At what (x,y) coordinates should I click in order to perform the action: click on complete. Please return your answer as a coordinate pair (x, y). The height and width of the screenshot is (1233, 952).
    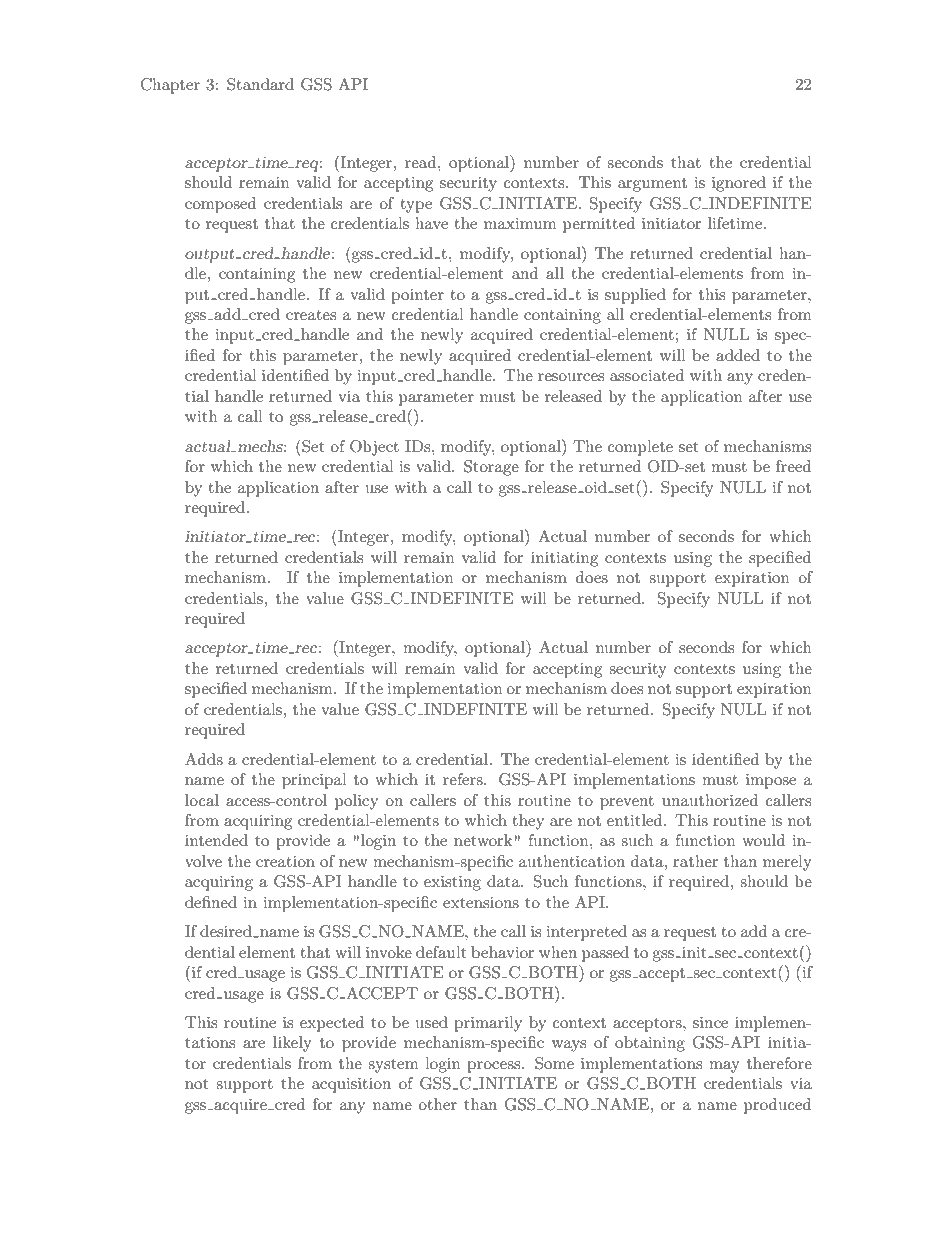
    Looking at the image, I should click on (640, 448).
